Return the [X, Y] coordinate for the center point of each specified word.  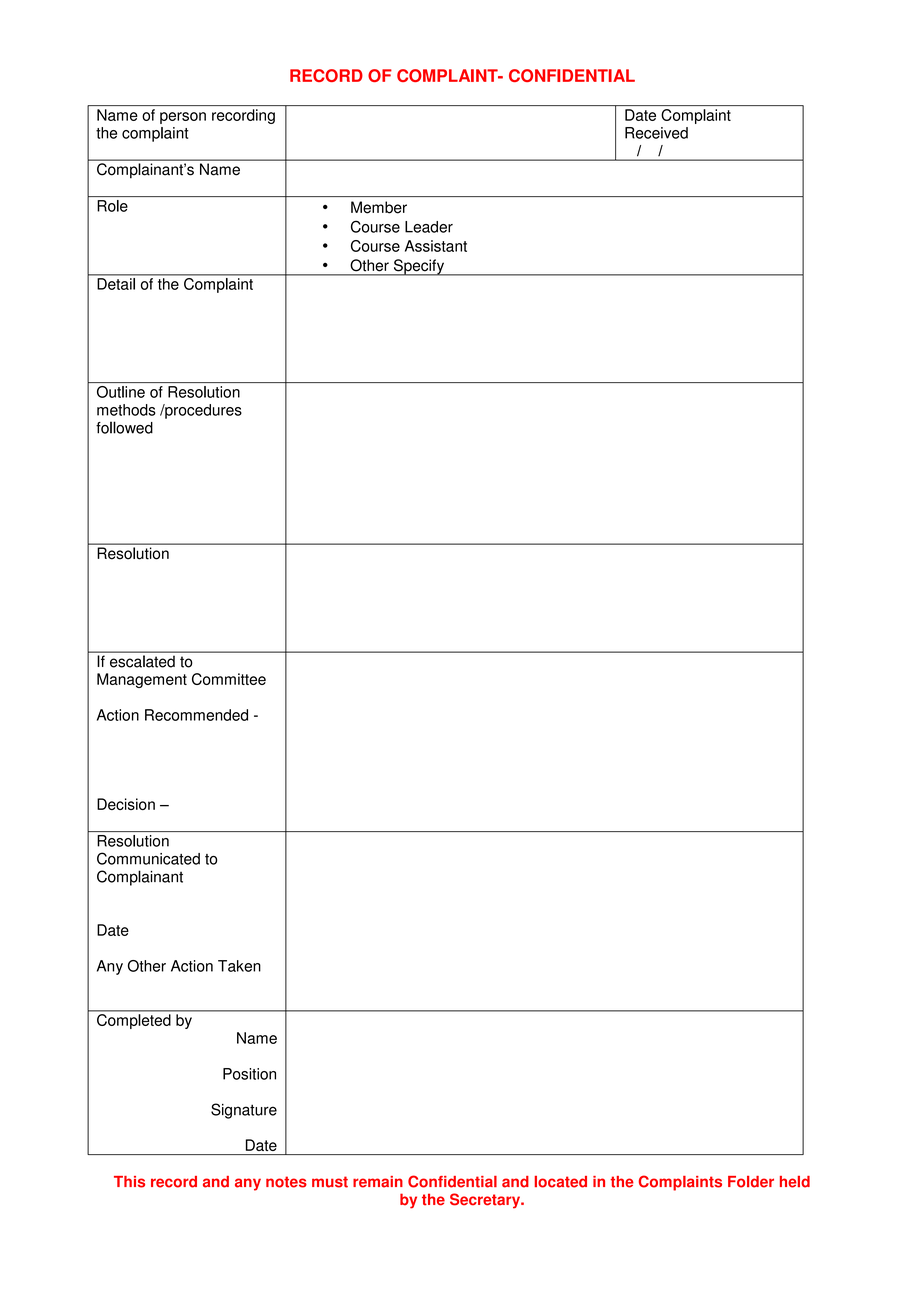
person [183, 118]
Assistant [436, 246]
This [129, 1182]
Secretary [486, 1201]
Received [656, 133]
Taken [239, 966]
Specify [418, 267]
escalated [142, 661]
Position [249, 1074]
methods [126, 410]
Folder [751, 1182]
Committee [229, 679]
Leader [429, 227]
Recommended [196, 715]
